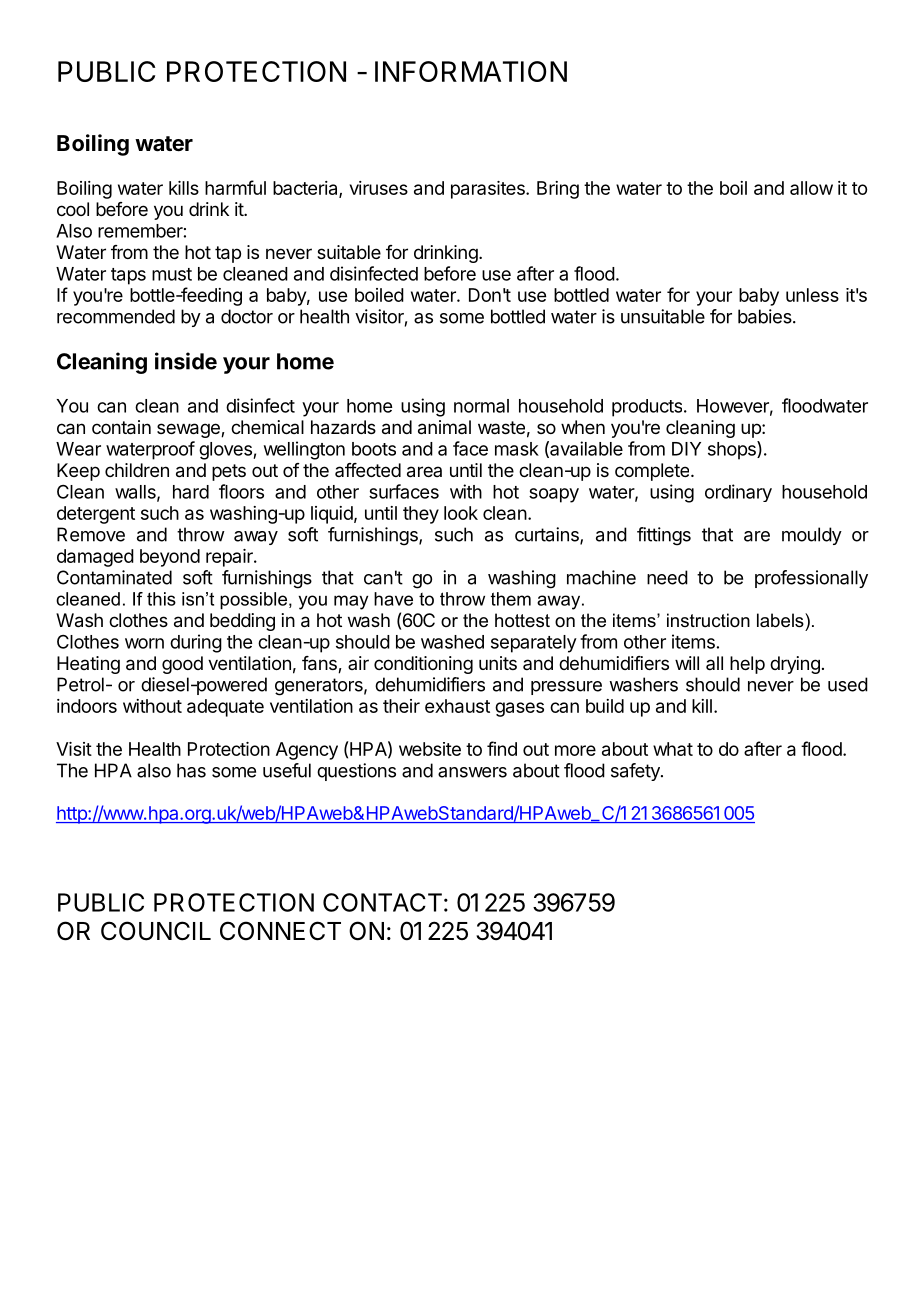  What do you see at coordinates (461, 513) in the screenshot?
I see `look` at bounding box center [461, 513].
